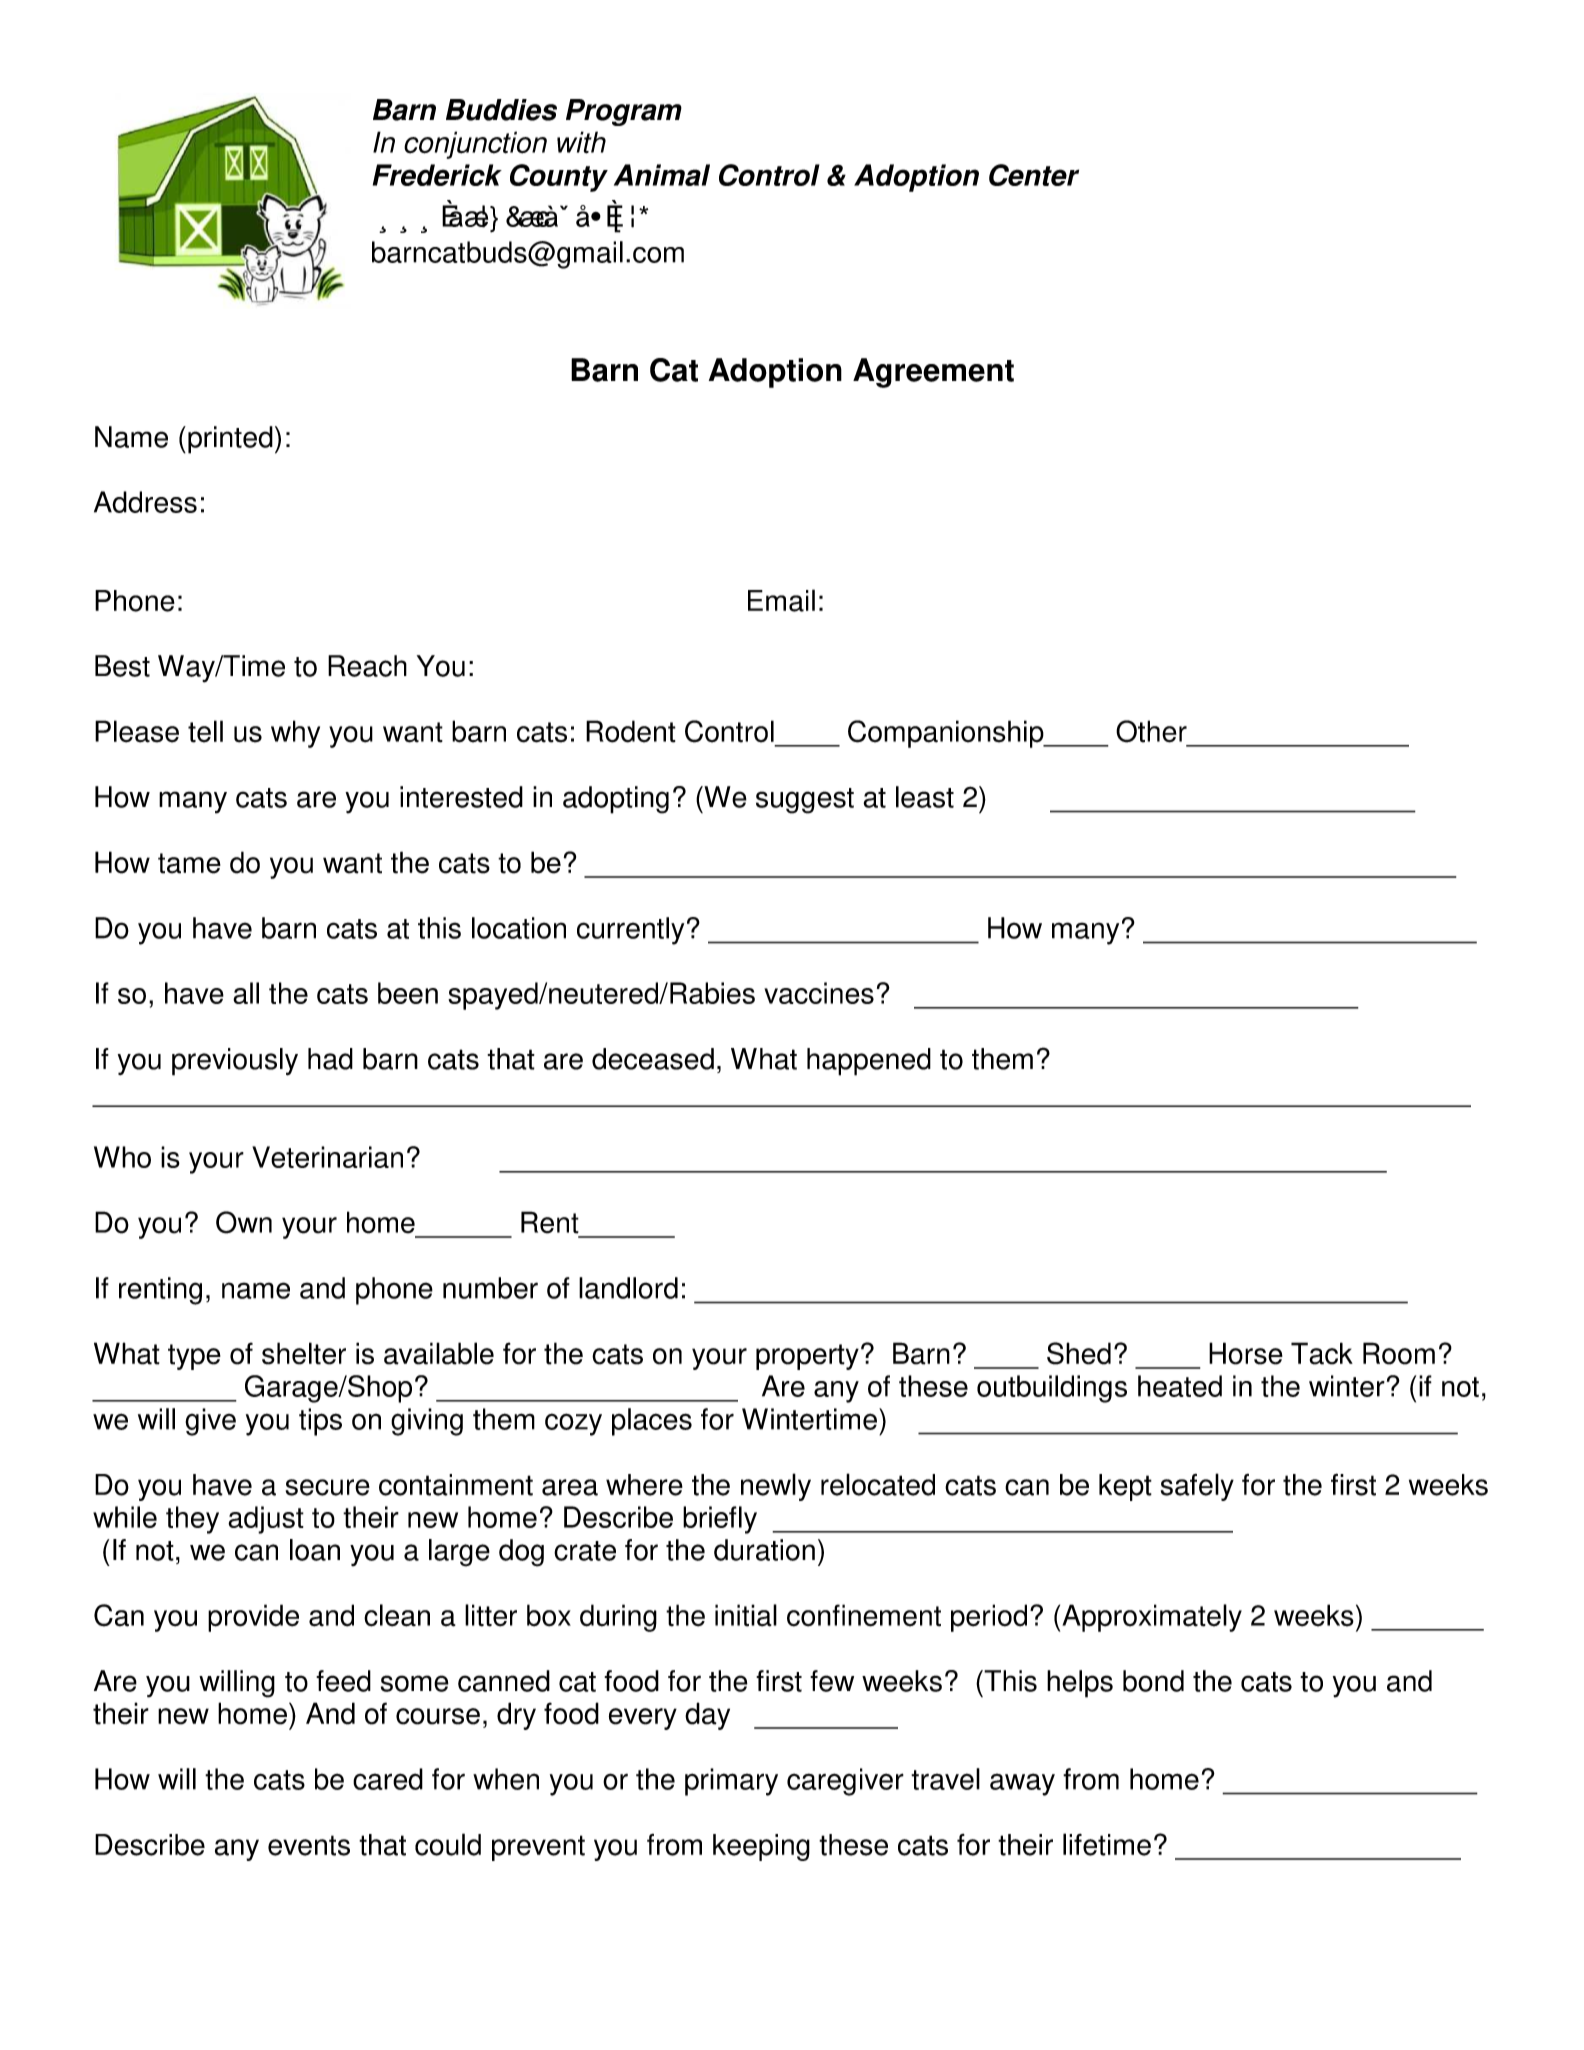 The image size is (1584, 2050). What do you see at coordinates (1034, 175) in the image?
I see `Center` at bounding box center [1034, 175].
